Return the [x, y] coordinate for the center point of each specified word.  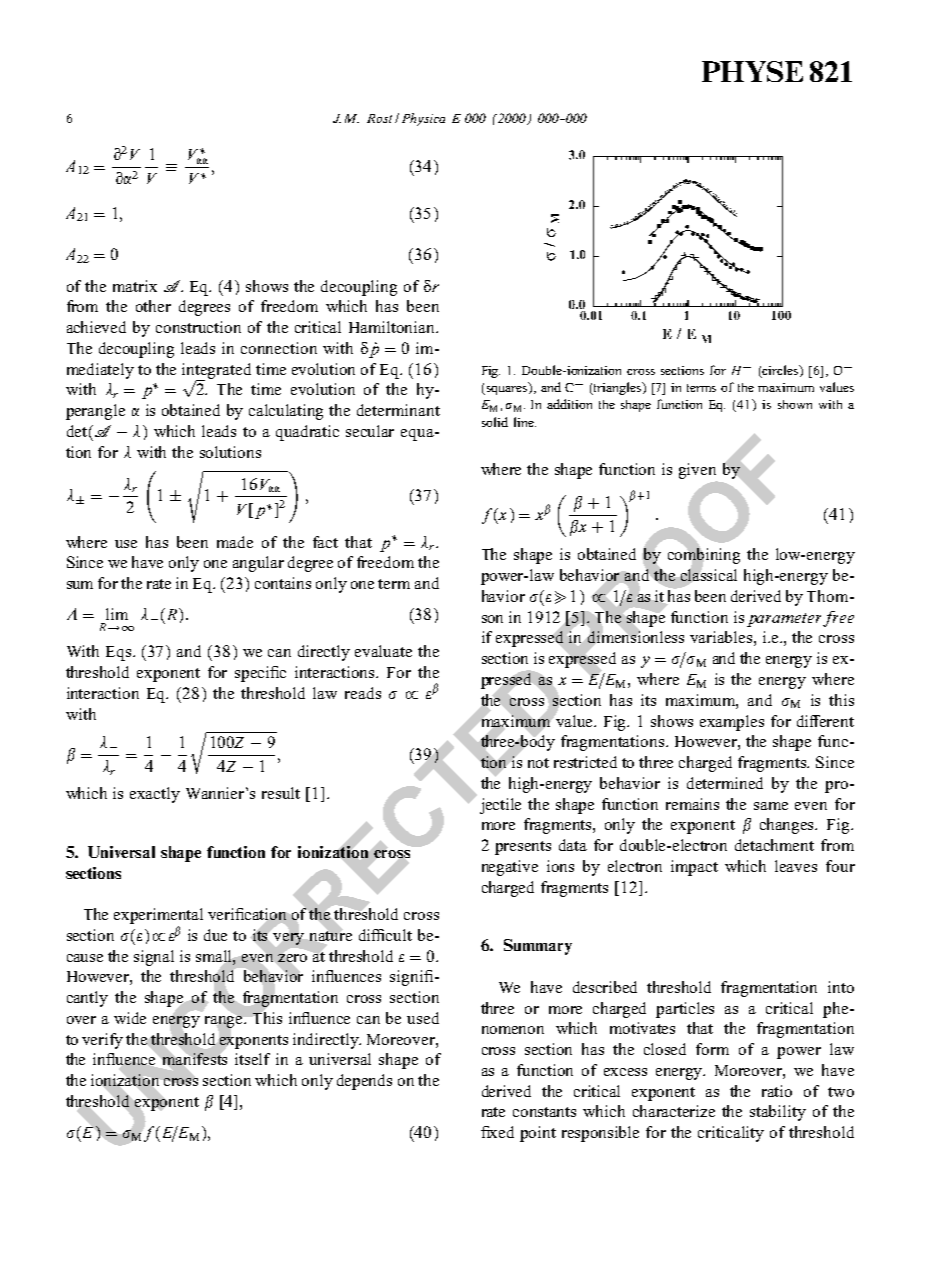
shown [795, 404]
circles [781, 371]
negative [510, 868]
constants [544, 1112]
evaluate [383, 651]
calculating [286, 412]
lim [117, 614]
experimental [158, 916]
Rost [379, 118]
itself [252, 1059]
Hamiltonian [393, 327]
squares [507, 389]
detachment [774, 845]
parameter [785, 620]
